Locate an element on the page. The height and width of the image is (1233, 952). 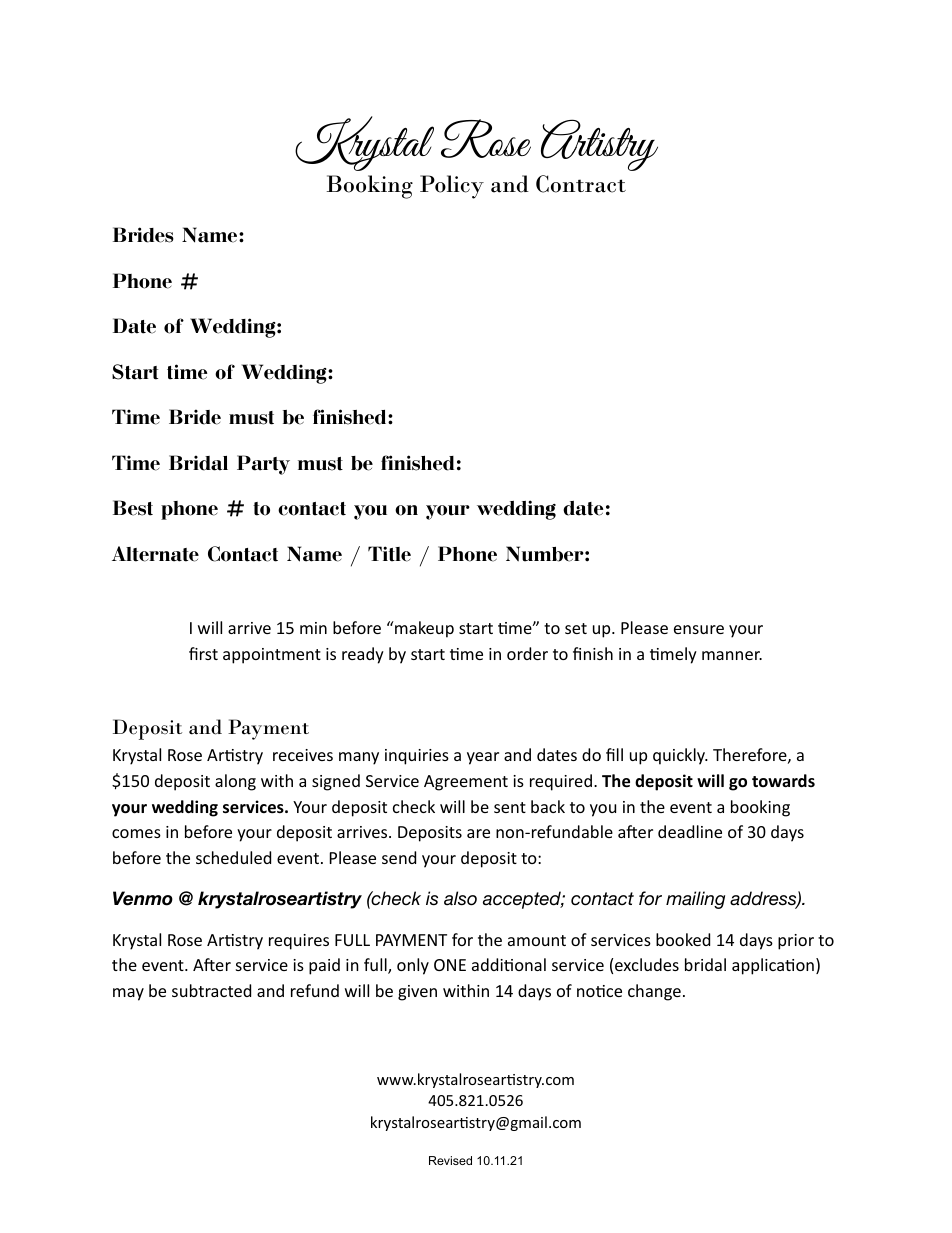
Party is located at coordinates (263, 465).
